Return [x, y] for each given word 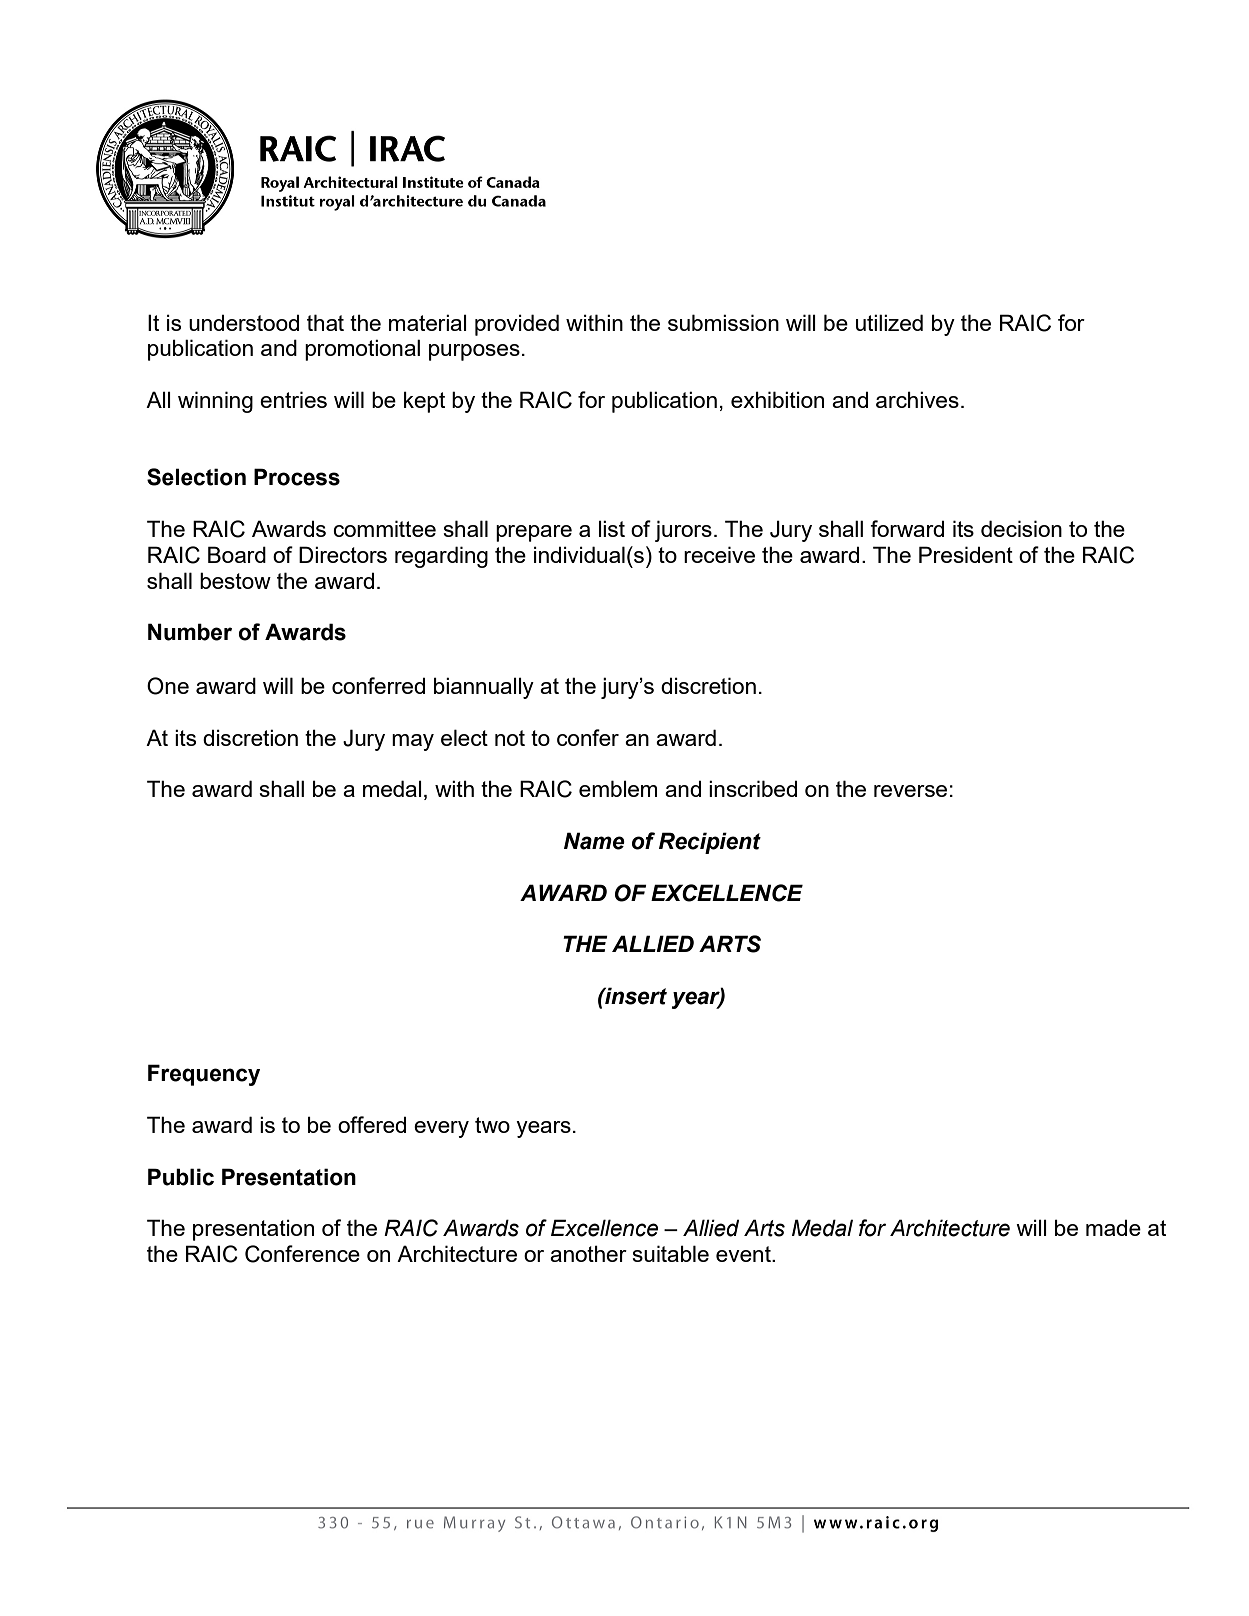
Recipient [710, 843]
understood [244, 322]
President [966, 554]
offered [372, 1124]
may [413, 742]
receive [719, 554]
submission [723, 322]
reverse [910, 791]
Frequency [204, 1075]
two [492, 1125]
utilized [889, 322]
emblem [618, 788]
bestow [235, 580]
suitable [670, 1253]
